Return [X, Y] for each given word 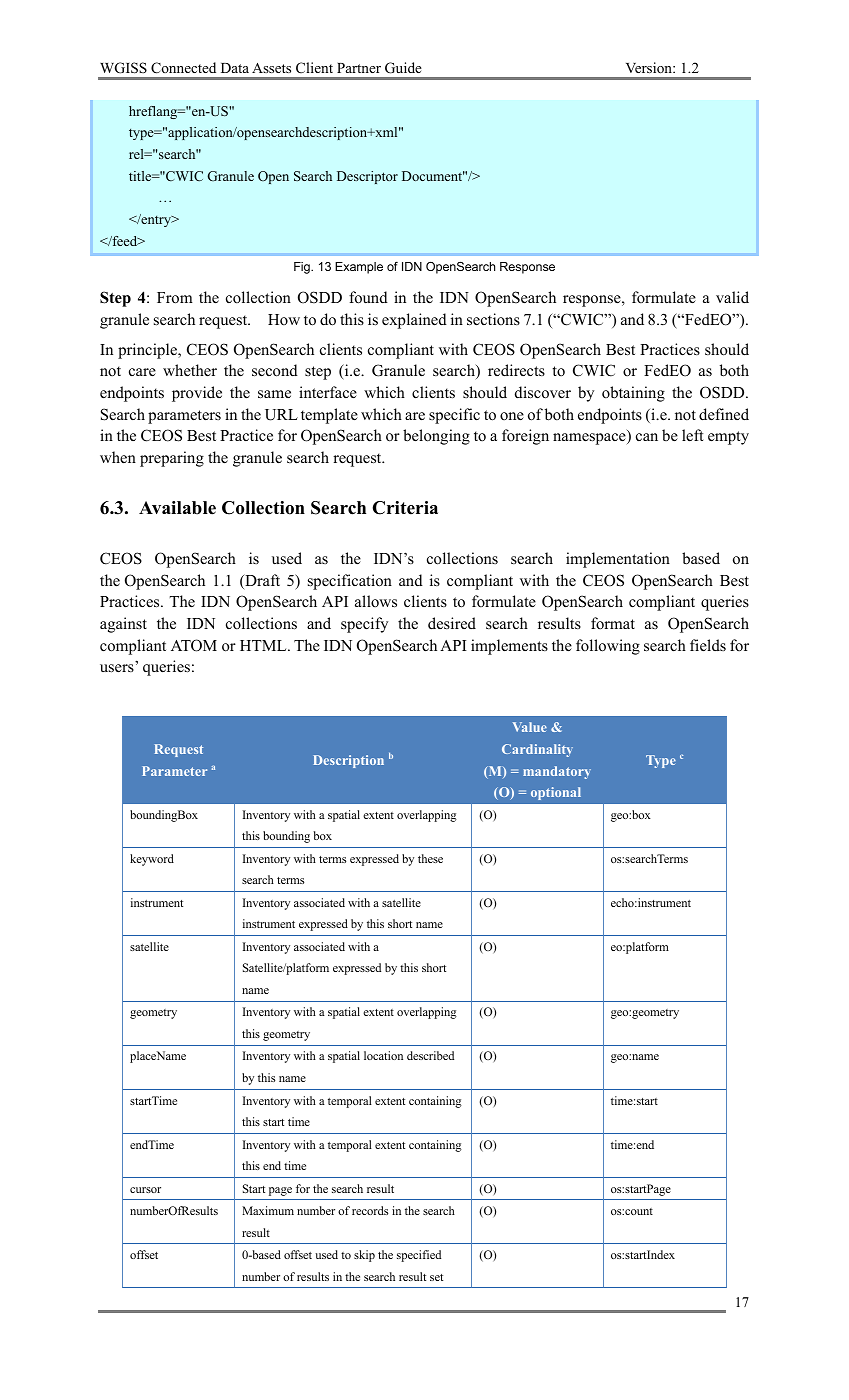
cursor [145, 1190]
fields [708, 645]
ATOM [194, 645]
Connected [183, 68]
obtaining [633, 394]
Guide [403, 68]
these [430, 858]
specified [419, 1256]
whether [190, 370]
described [430, 1055]
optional [556, 793]
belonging [436, 437]
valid [732, 297]
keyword [152, 860]
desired [452, 623]
